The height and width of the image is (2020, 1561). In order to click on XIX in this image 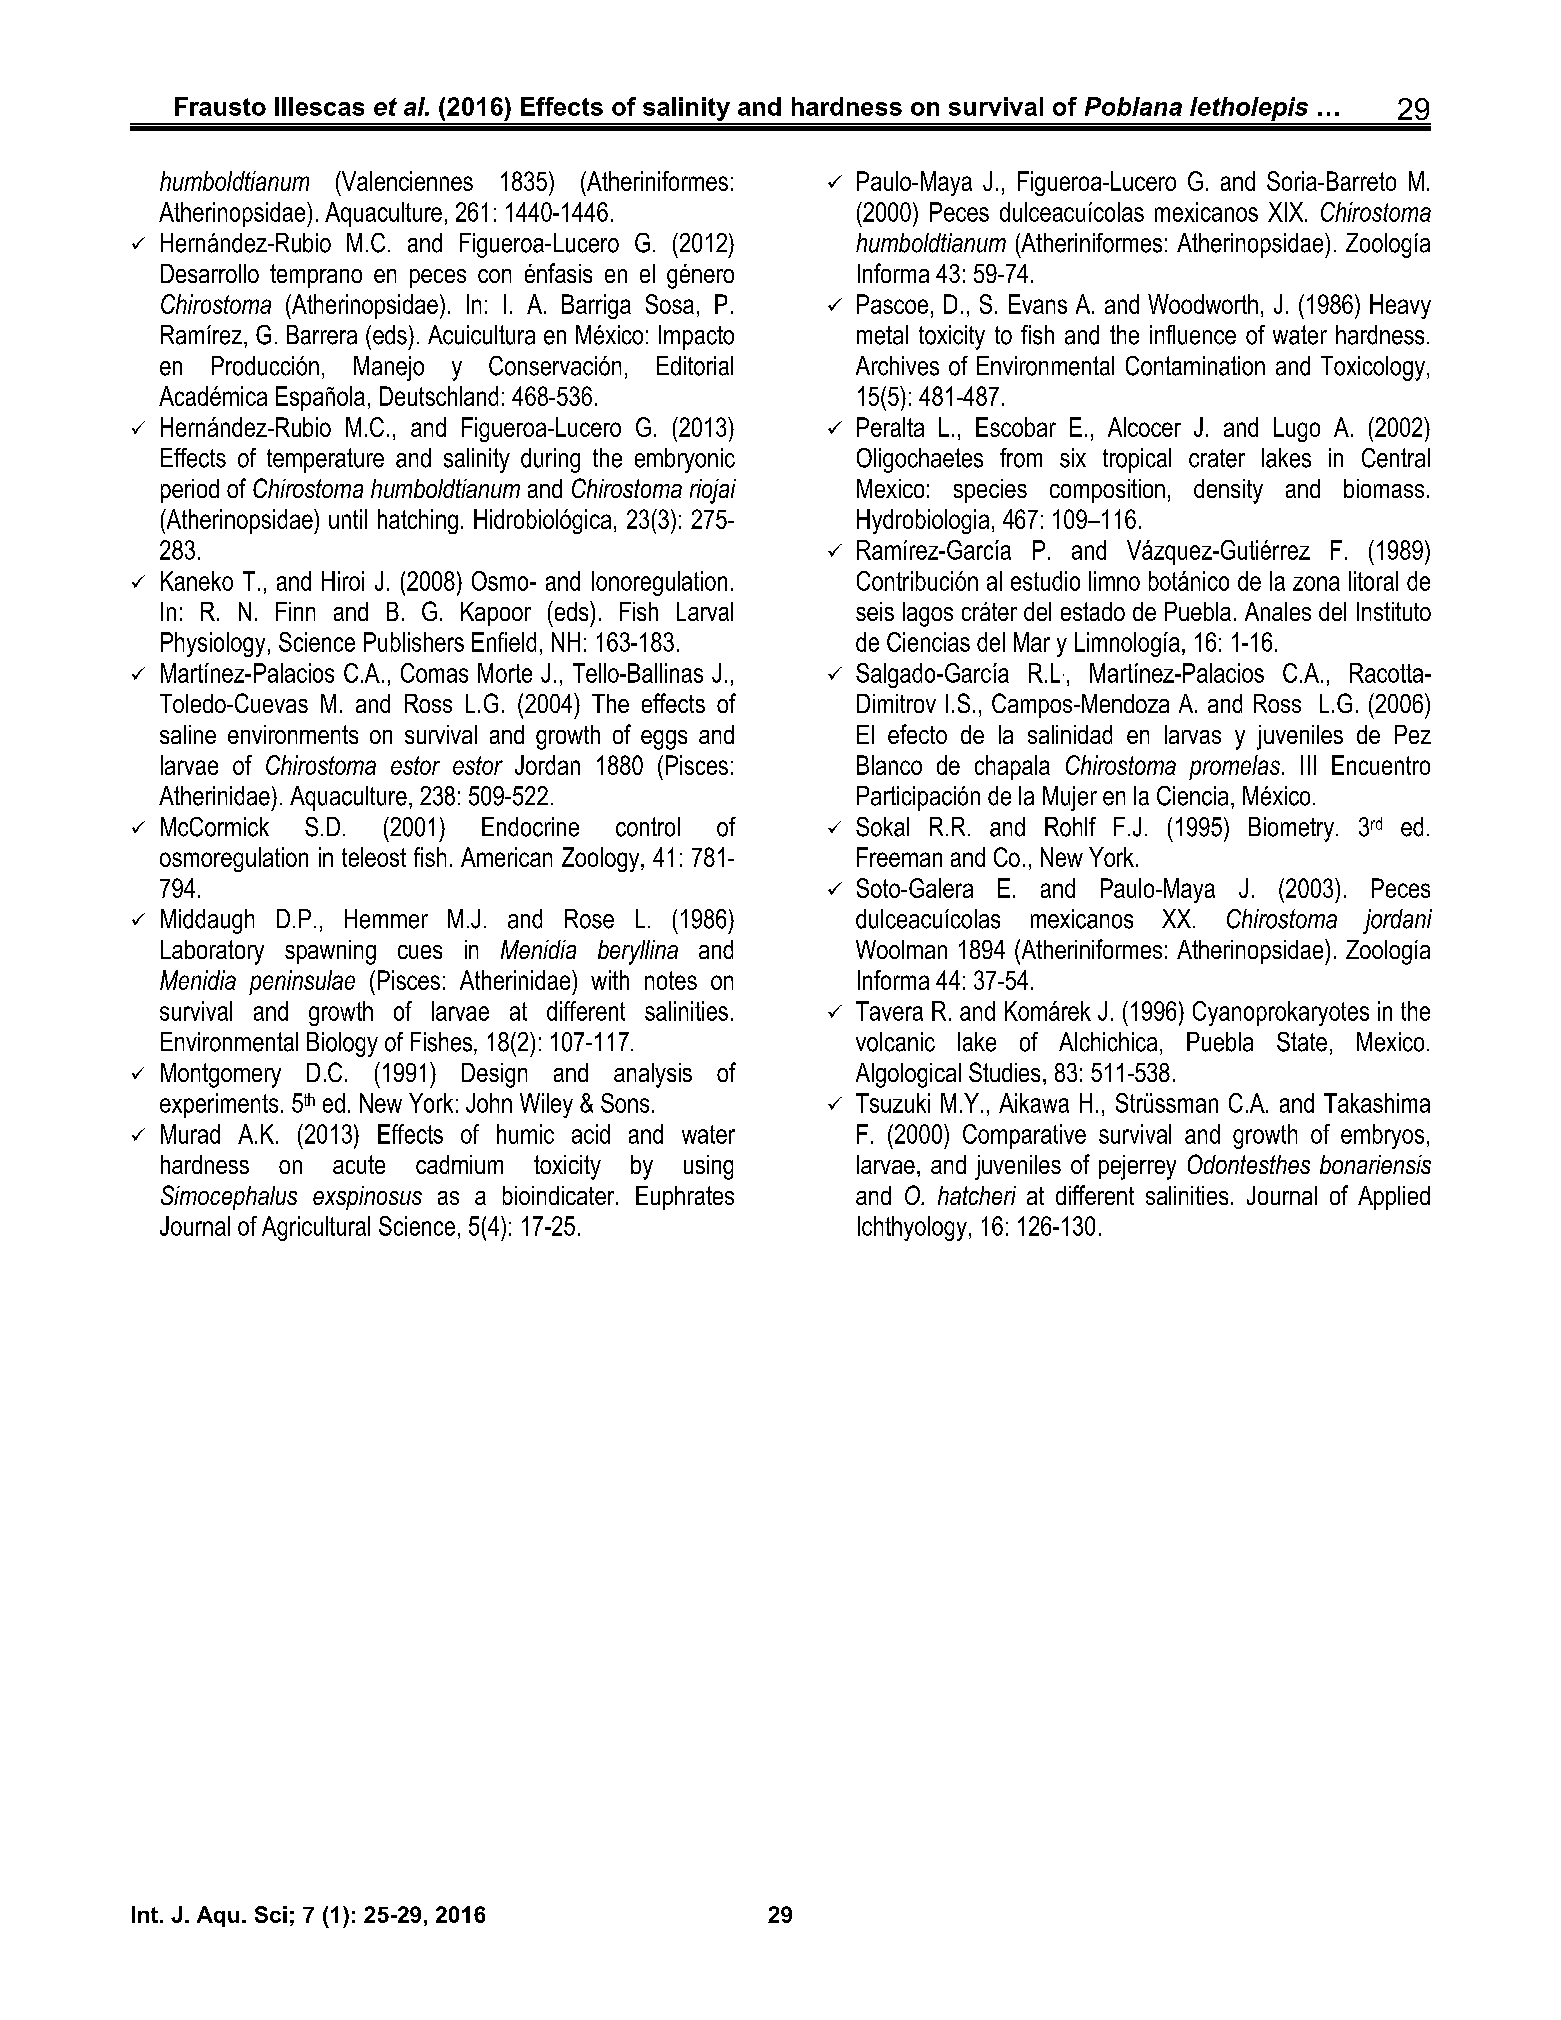, I will do `click(1287, 212)`.
